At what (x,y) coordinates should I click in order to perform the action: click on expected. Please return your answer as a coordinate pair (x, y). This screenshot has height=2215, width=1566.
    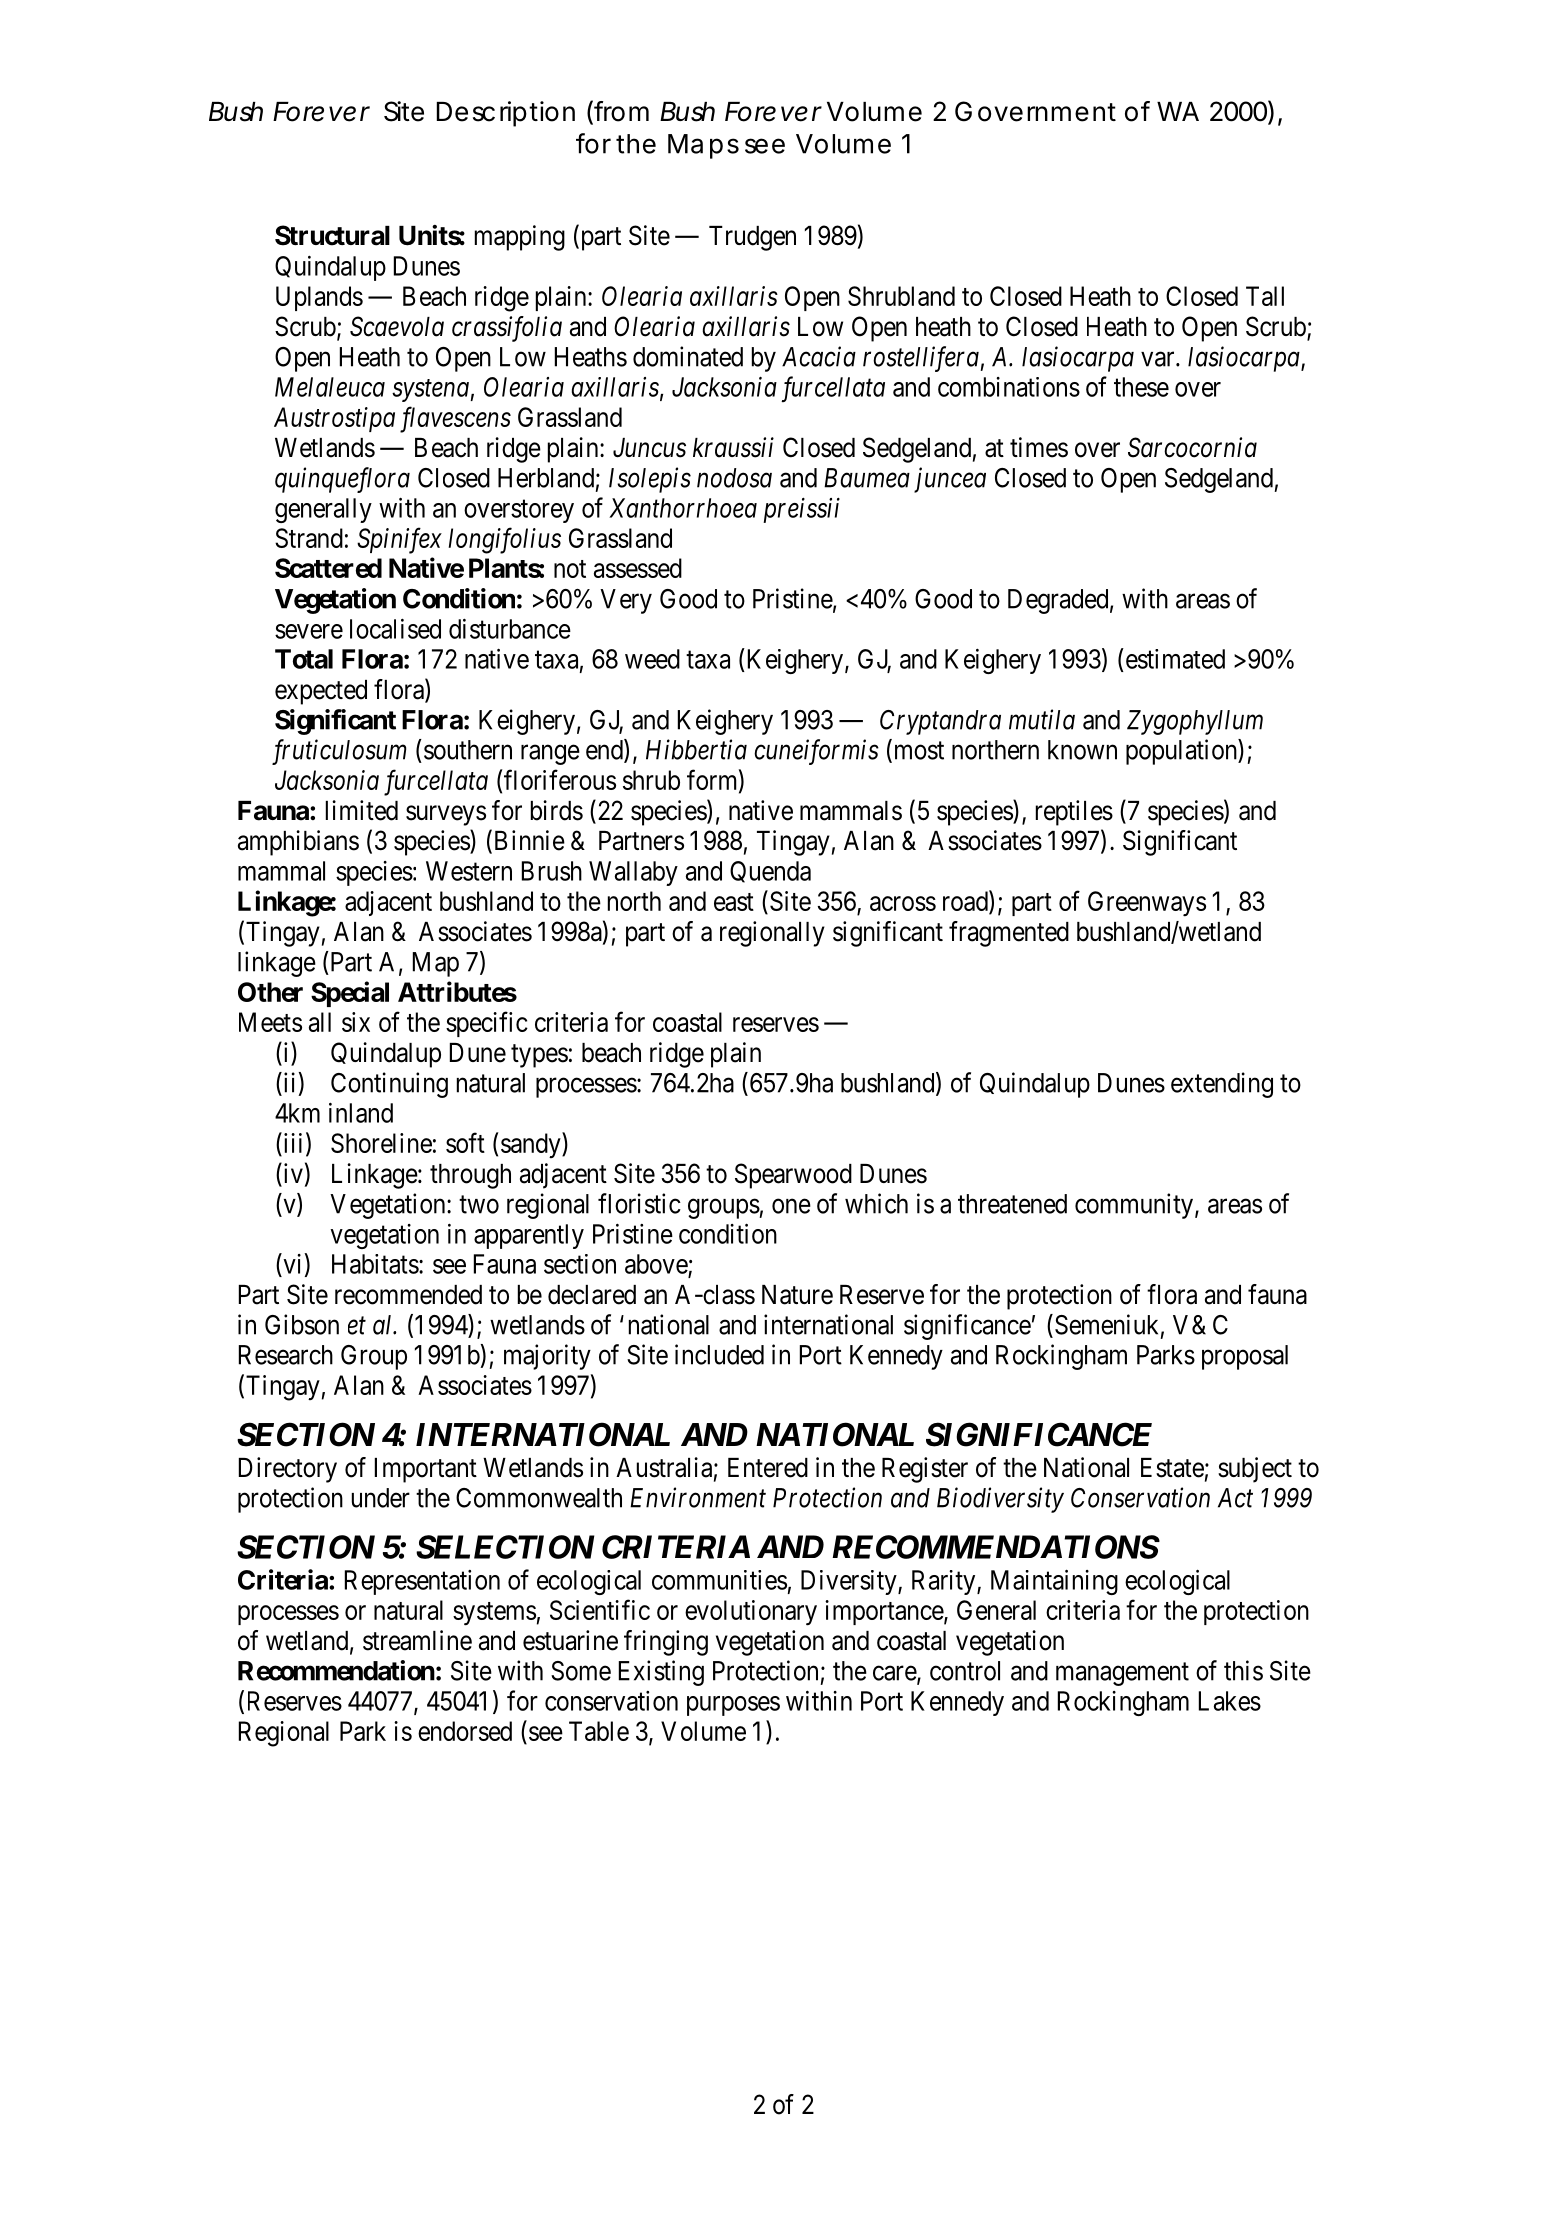
    Looking at the image, I should click on (321, 692).
